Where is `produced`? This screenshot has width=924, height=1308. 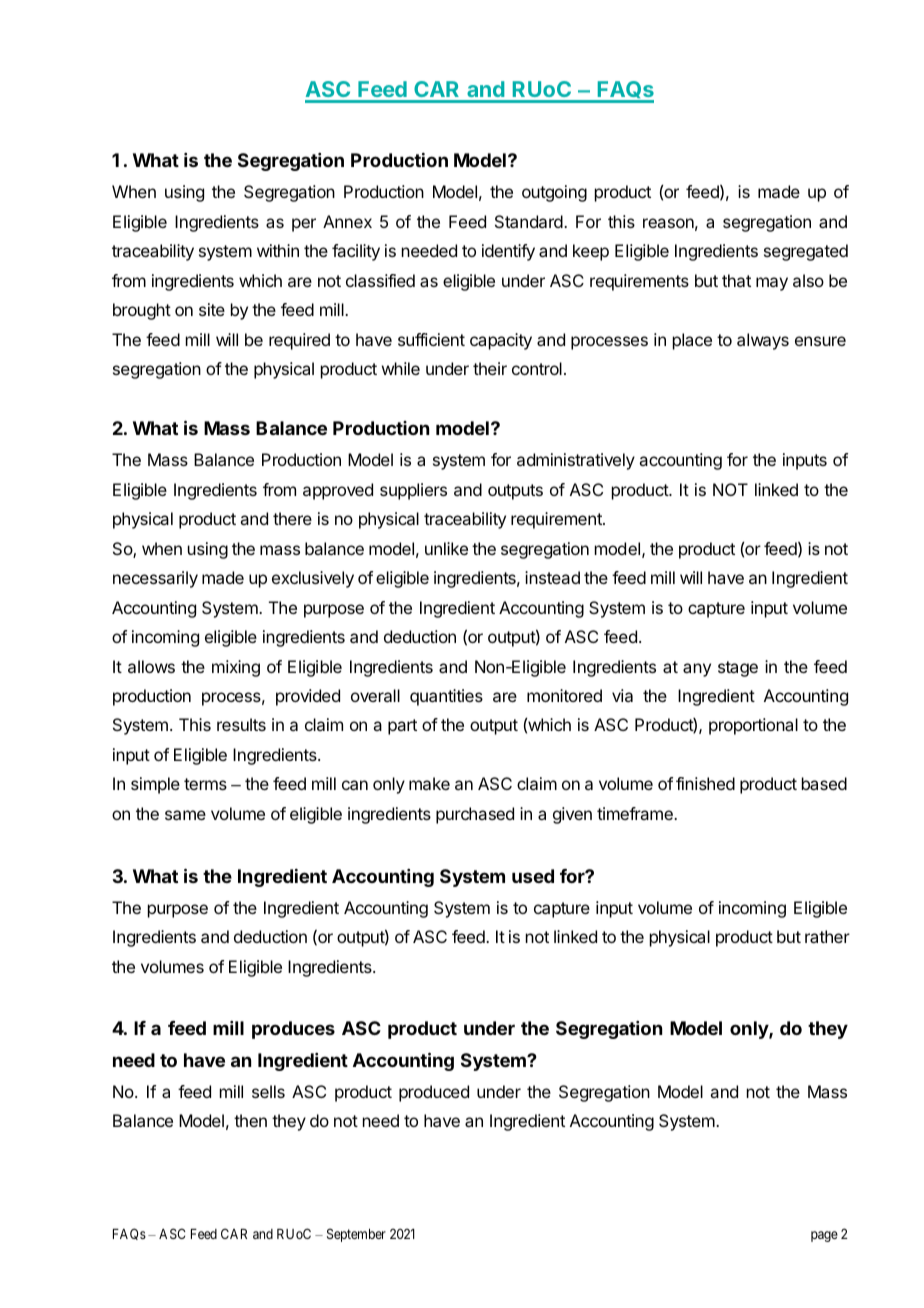
produced is located at coordinates (434, 1093).
